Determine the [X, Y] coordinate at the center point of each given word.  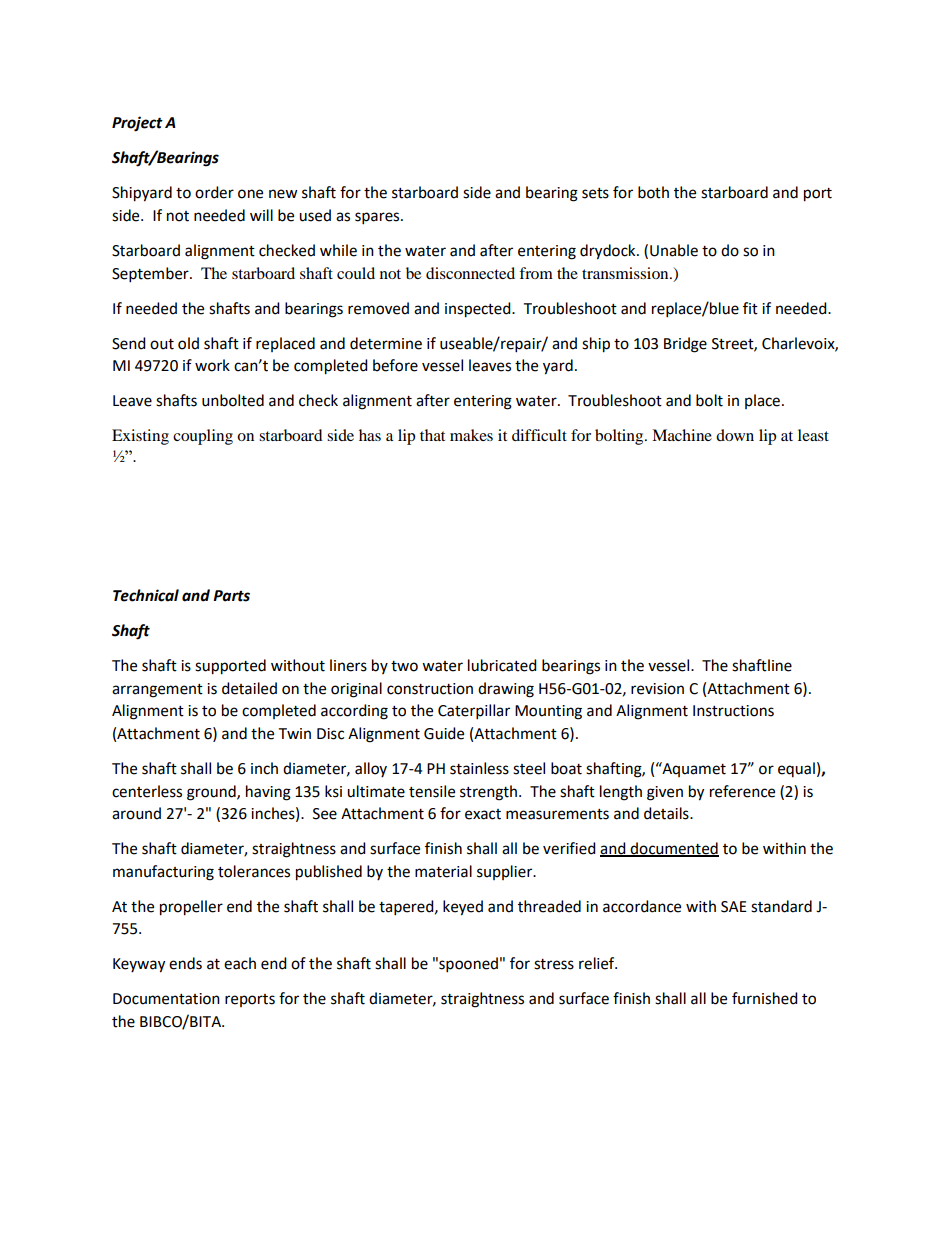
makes [471, 435]
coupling [203, 437]
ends [185, 963]
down [735, 435]
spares [378, 218]
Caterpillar [474, 712]
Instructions [733, 711]
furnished [765, 998]
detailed [249, 688]
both [653, 192]
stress [554, 964]
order [214, 192]
